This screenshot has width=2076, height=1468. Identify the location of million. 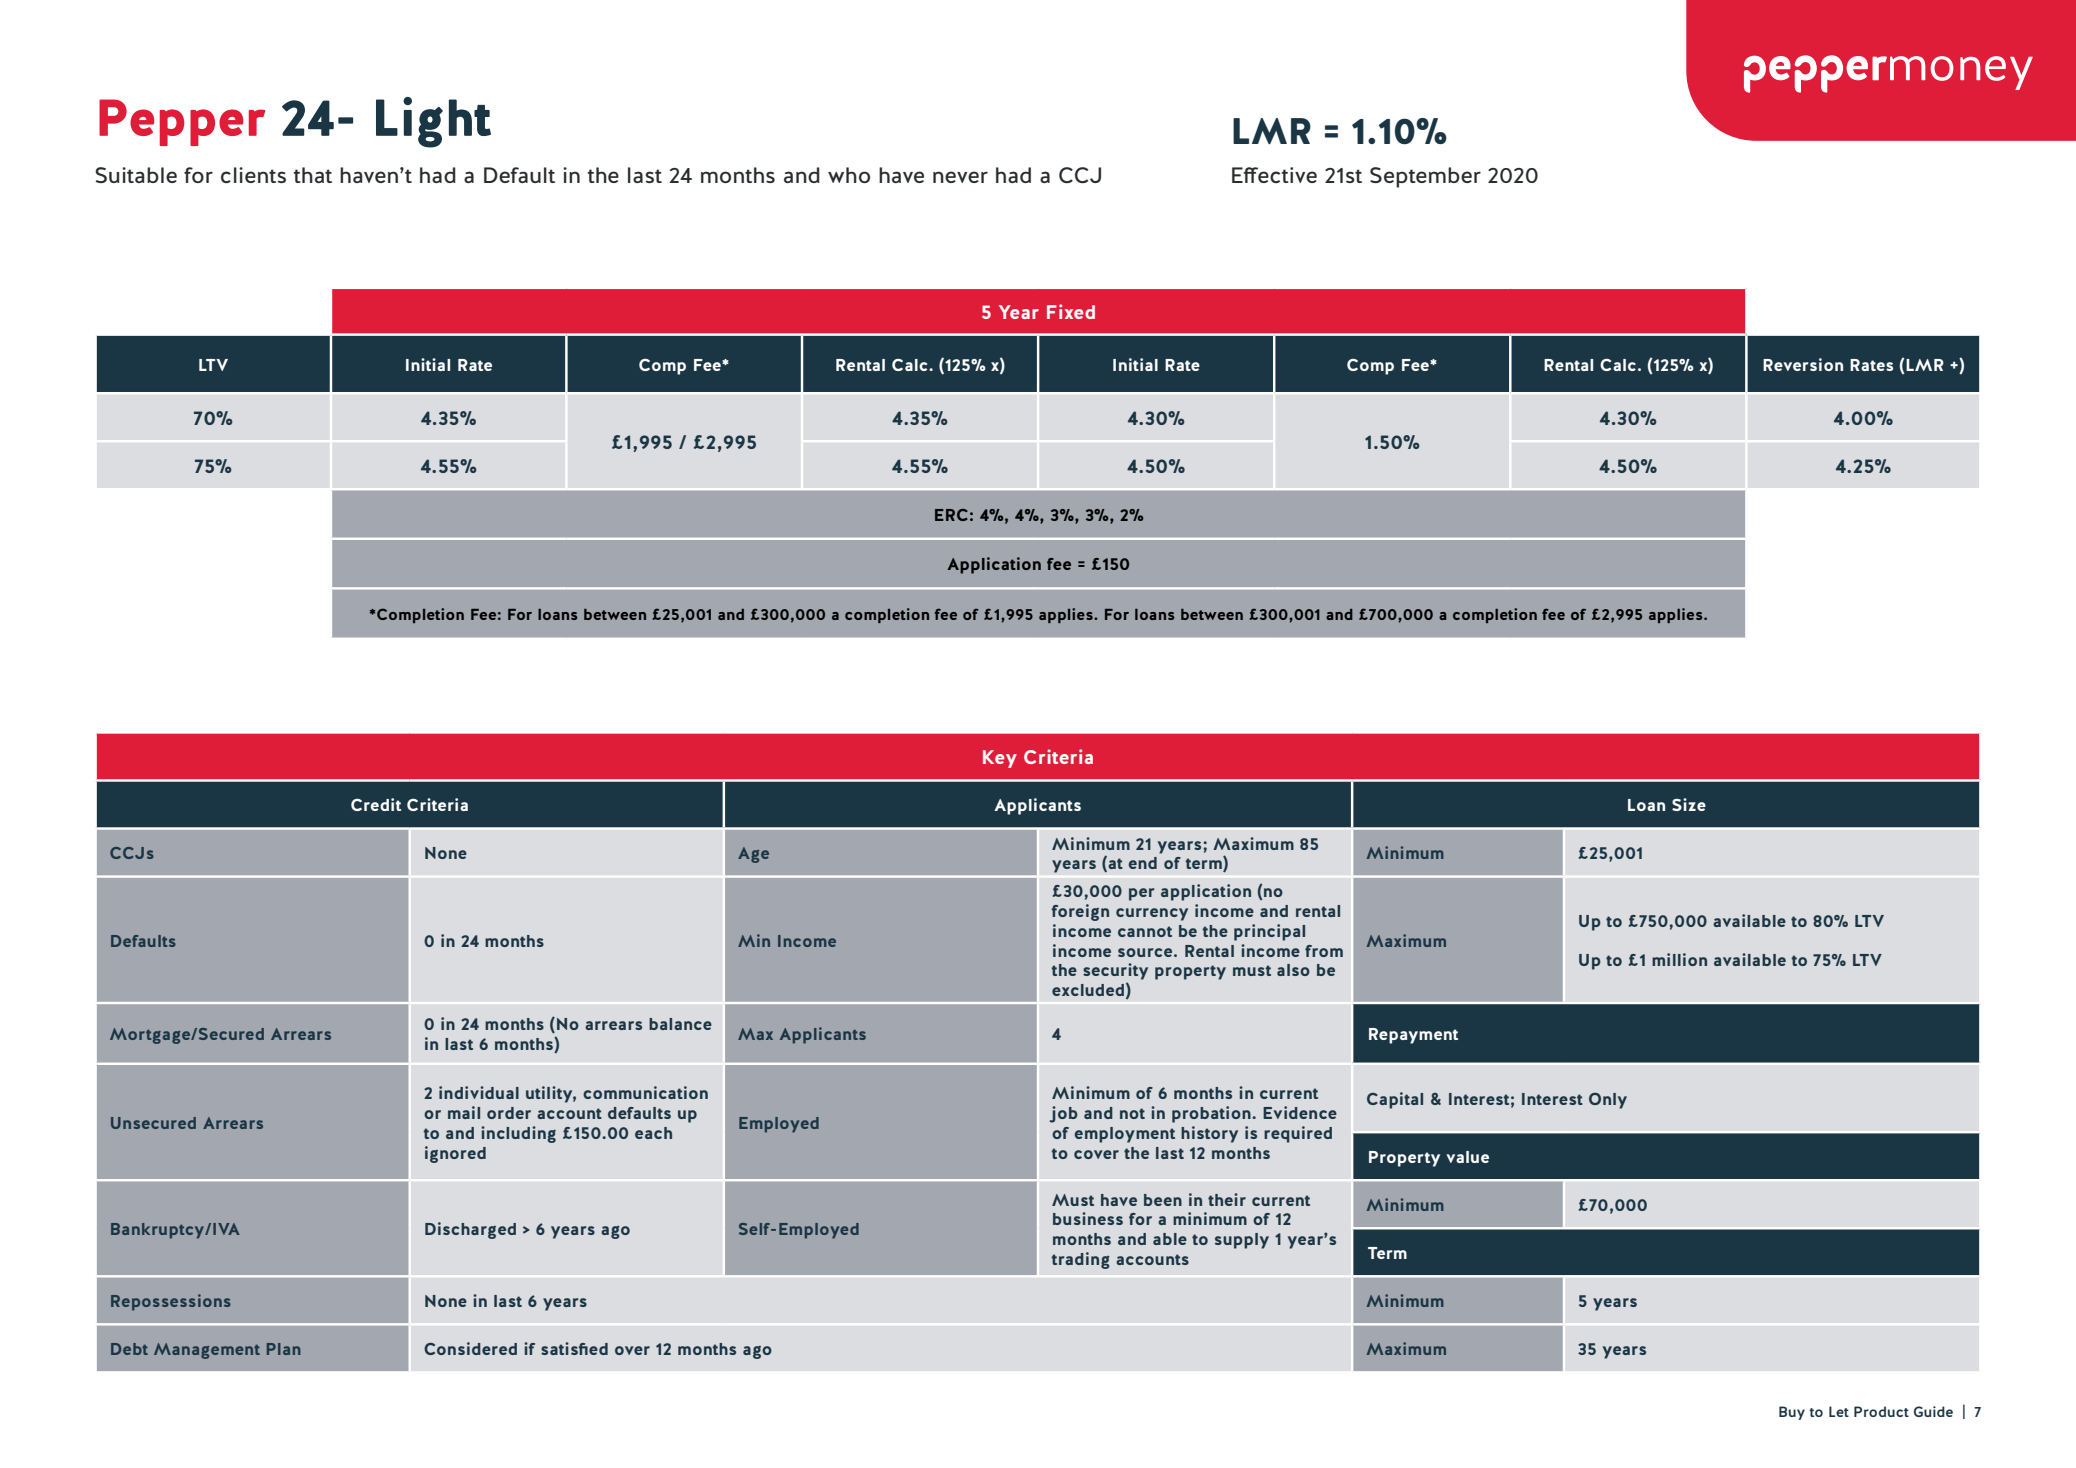
(1679, 959).
